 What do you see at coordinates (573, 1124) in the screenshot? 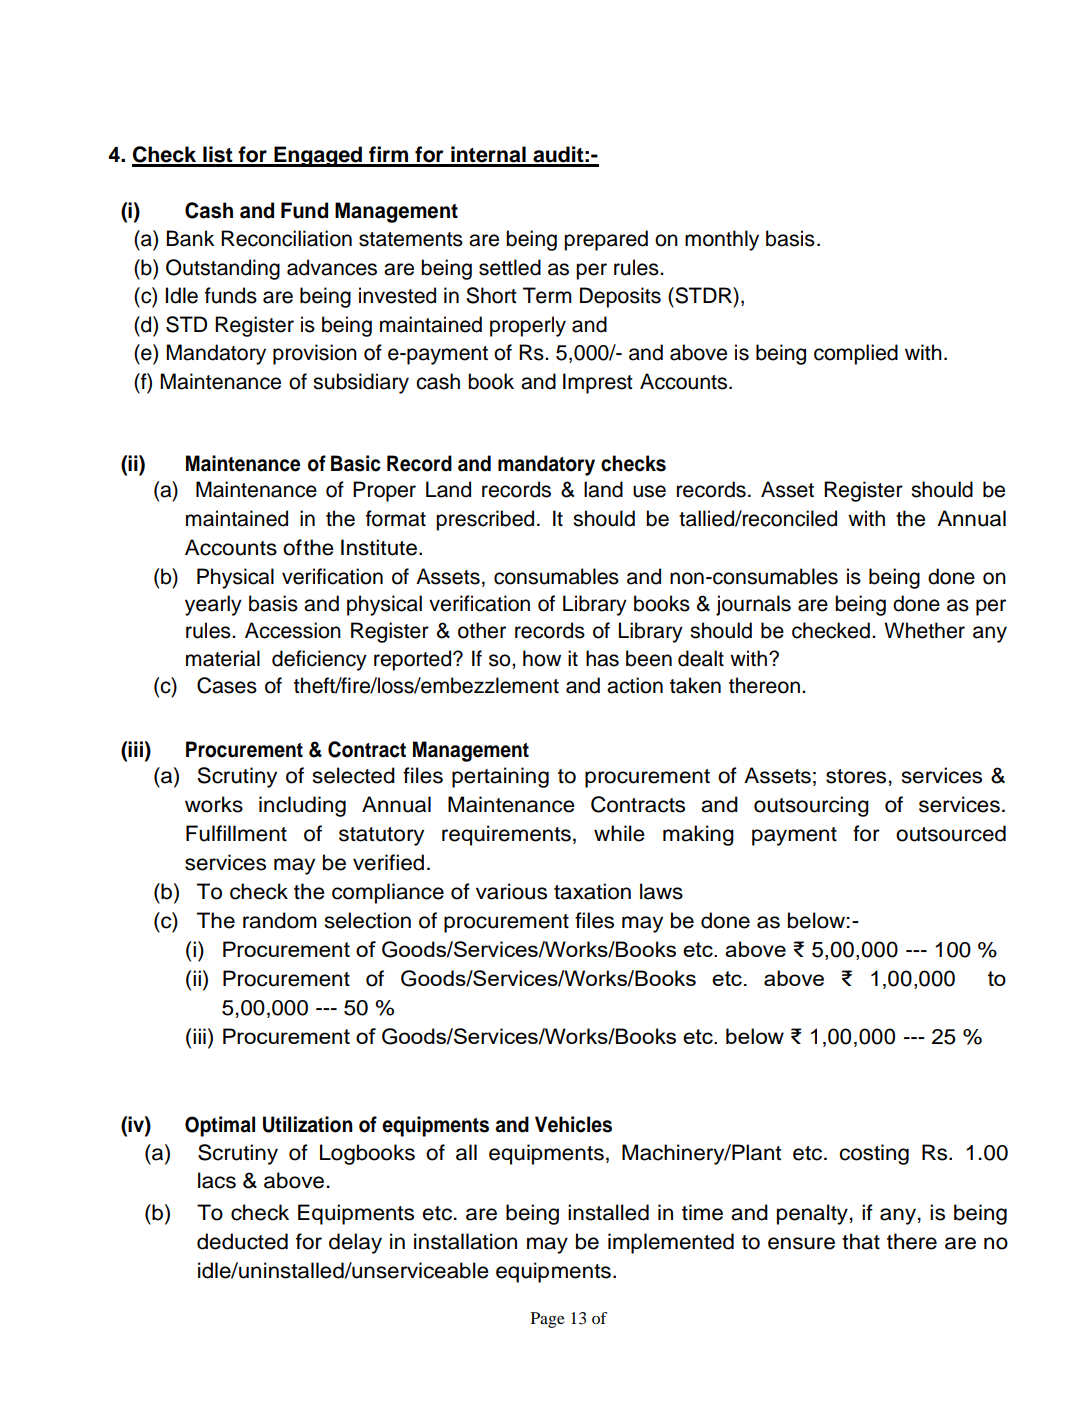
I see `Vehicles` at bounding box center [573, 1124].
